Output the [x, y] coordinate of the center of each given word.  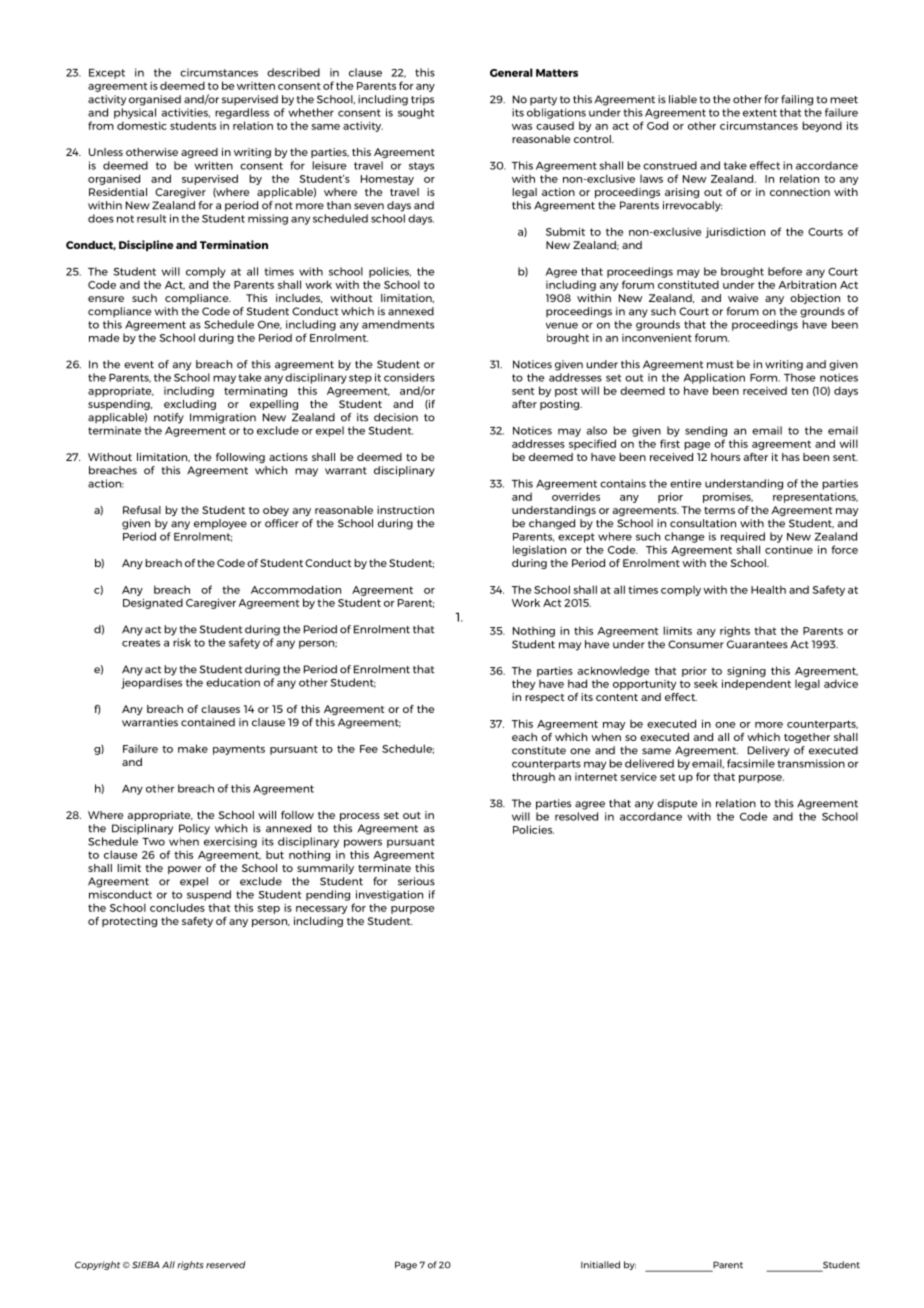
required [743, 537]
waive [743, 298]
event [139, 365]
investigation [389, 895]
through [533, 777]
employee [220, 524]
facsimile [751, 763]
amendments [398, 324]
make [193, 748]
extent [760, 113]
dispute [677, 804]
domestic [142, 125]
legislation [539, 550]
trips [422, 100]
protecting [129, 922]
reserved [226, 1265]
